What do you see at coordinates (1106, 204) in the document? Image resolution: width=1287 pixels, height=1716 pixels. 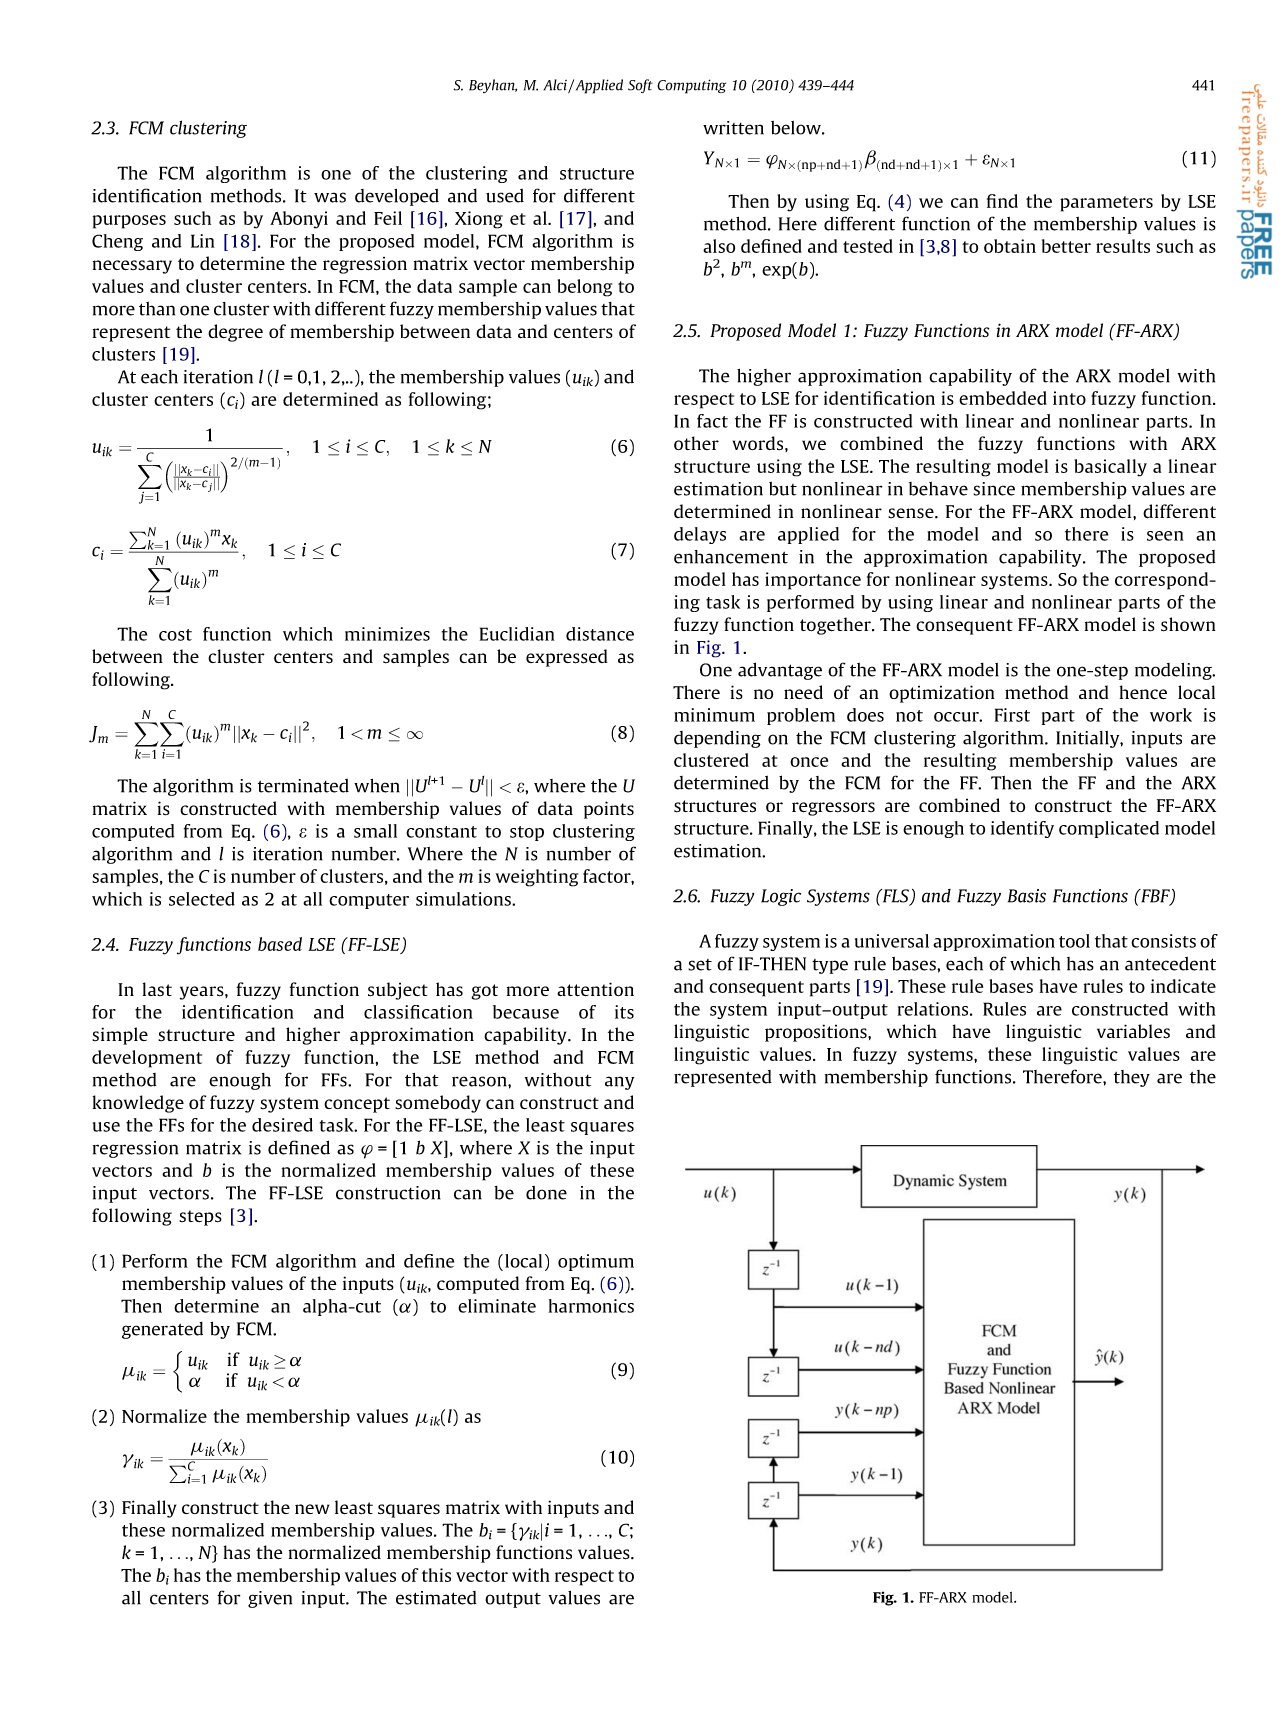 I see `parameters` at bounding box center [1106, 204].
